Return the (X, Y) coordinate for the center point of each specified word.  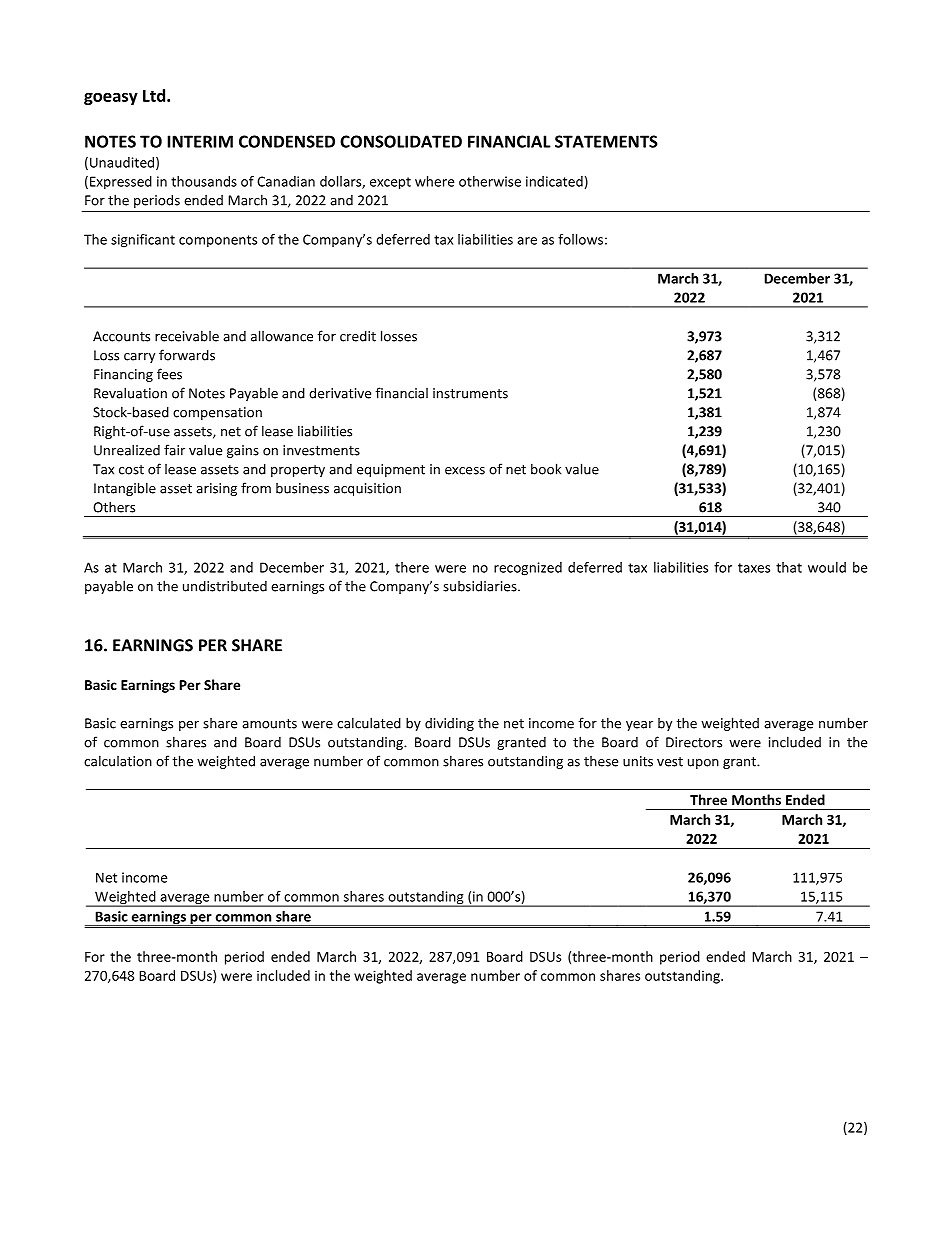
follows (580, 239)
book (546, 469)
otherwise (490, 181)
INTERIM (200, 141)
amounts (269, 724)
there (412, 567)
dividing (449, 724)
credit (358, 336)
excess (465, 471)
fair (174, 450)
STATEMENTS (606, 141)
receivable (187, 336)
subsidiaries (481, 586)
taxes (754, 568)
